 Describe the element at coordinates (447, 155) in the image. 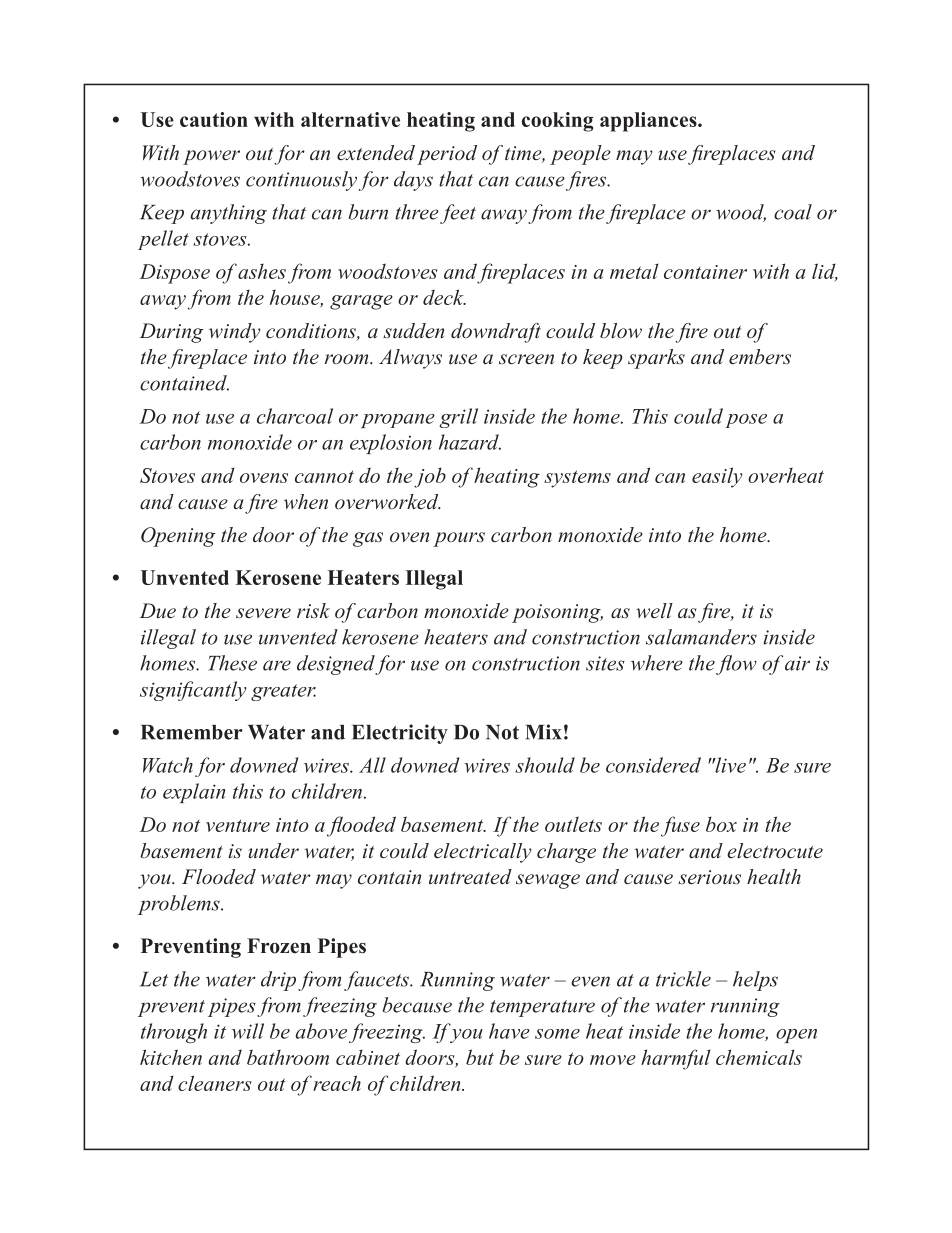

I see `period` at that location.
